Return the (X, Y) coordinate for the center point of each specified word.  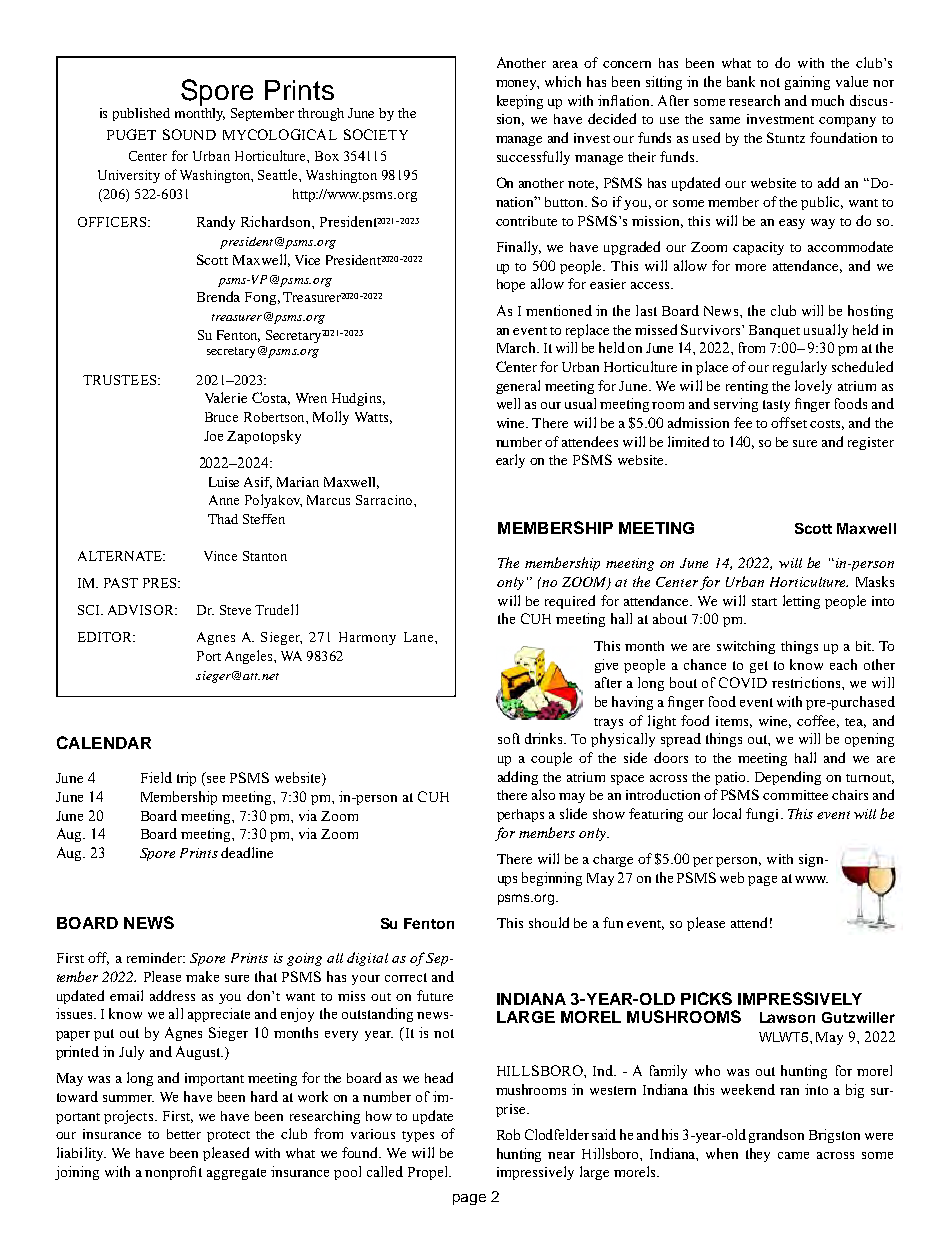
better (184, 1134)
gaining (807, 83)
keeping (520, 102)
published (141, 114)
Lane (420, 637)
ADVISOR (142, 610)
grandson (776, 1136)
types (418, 1136)
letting (801, 602)
